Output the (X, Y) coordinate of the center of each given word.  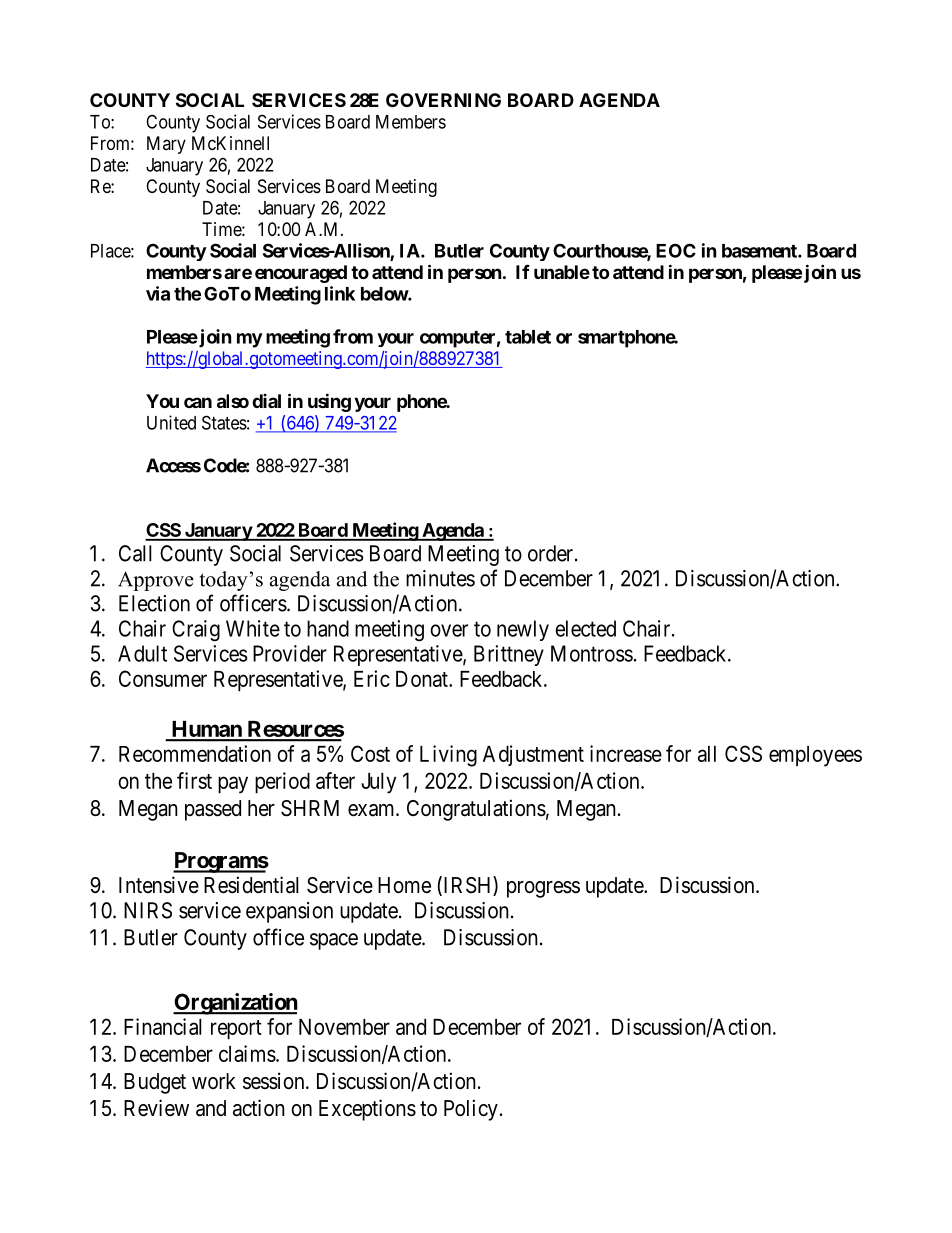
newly (523, 630)
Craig (196, 630)
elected (585, 628)
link (340, 293)
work (214, 1081)
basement (760, 251)
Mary (166, 145)
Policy (471, 1110)
